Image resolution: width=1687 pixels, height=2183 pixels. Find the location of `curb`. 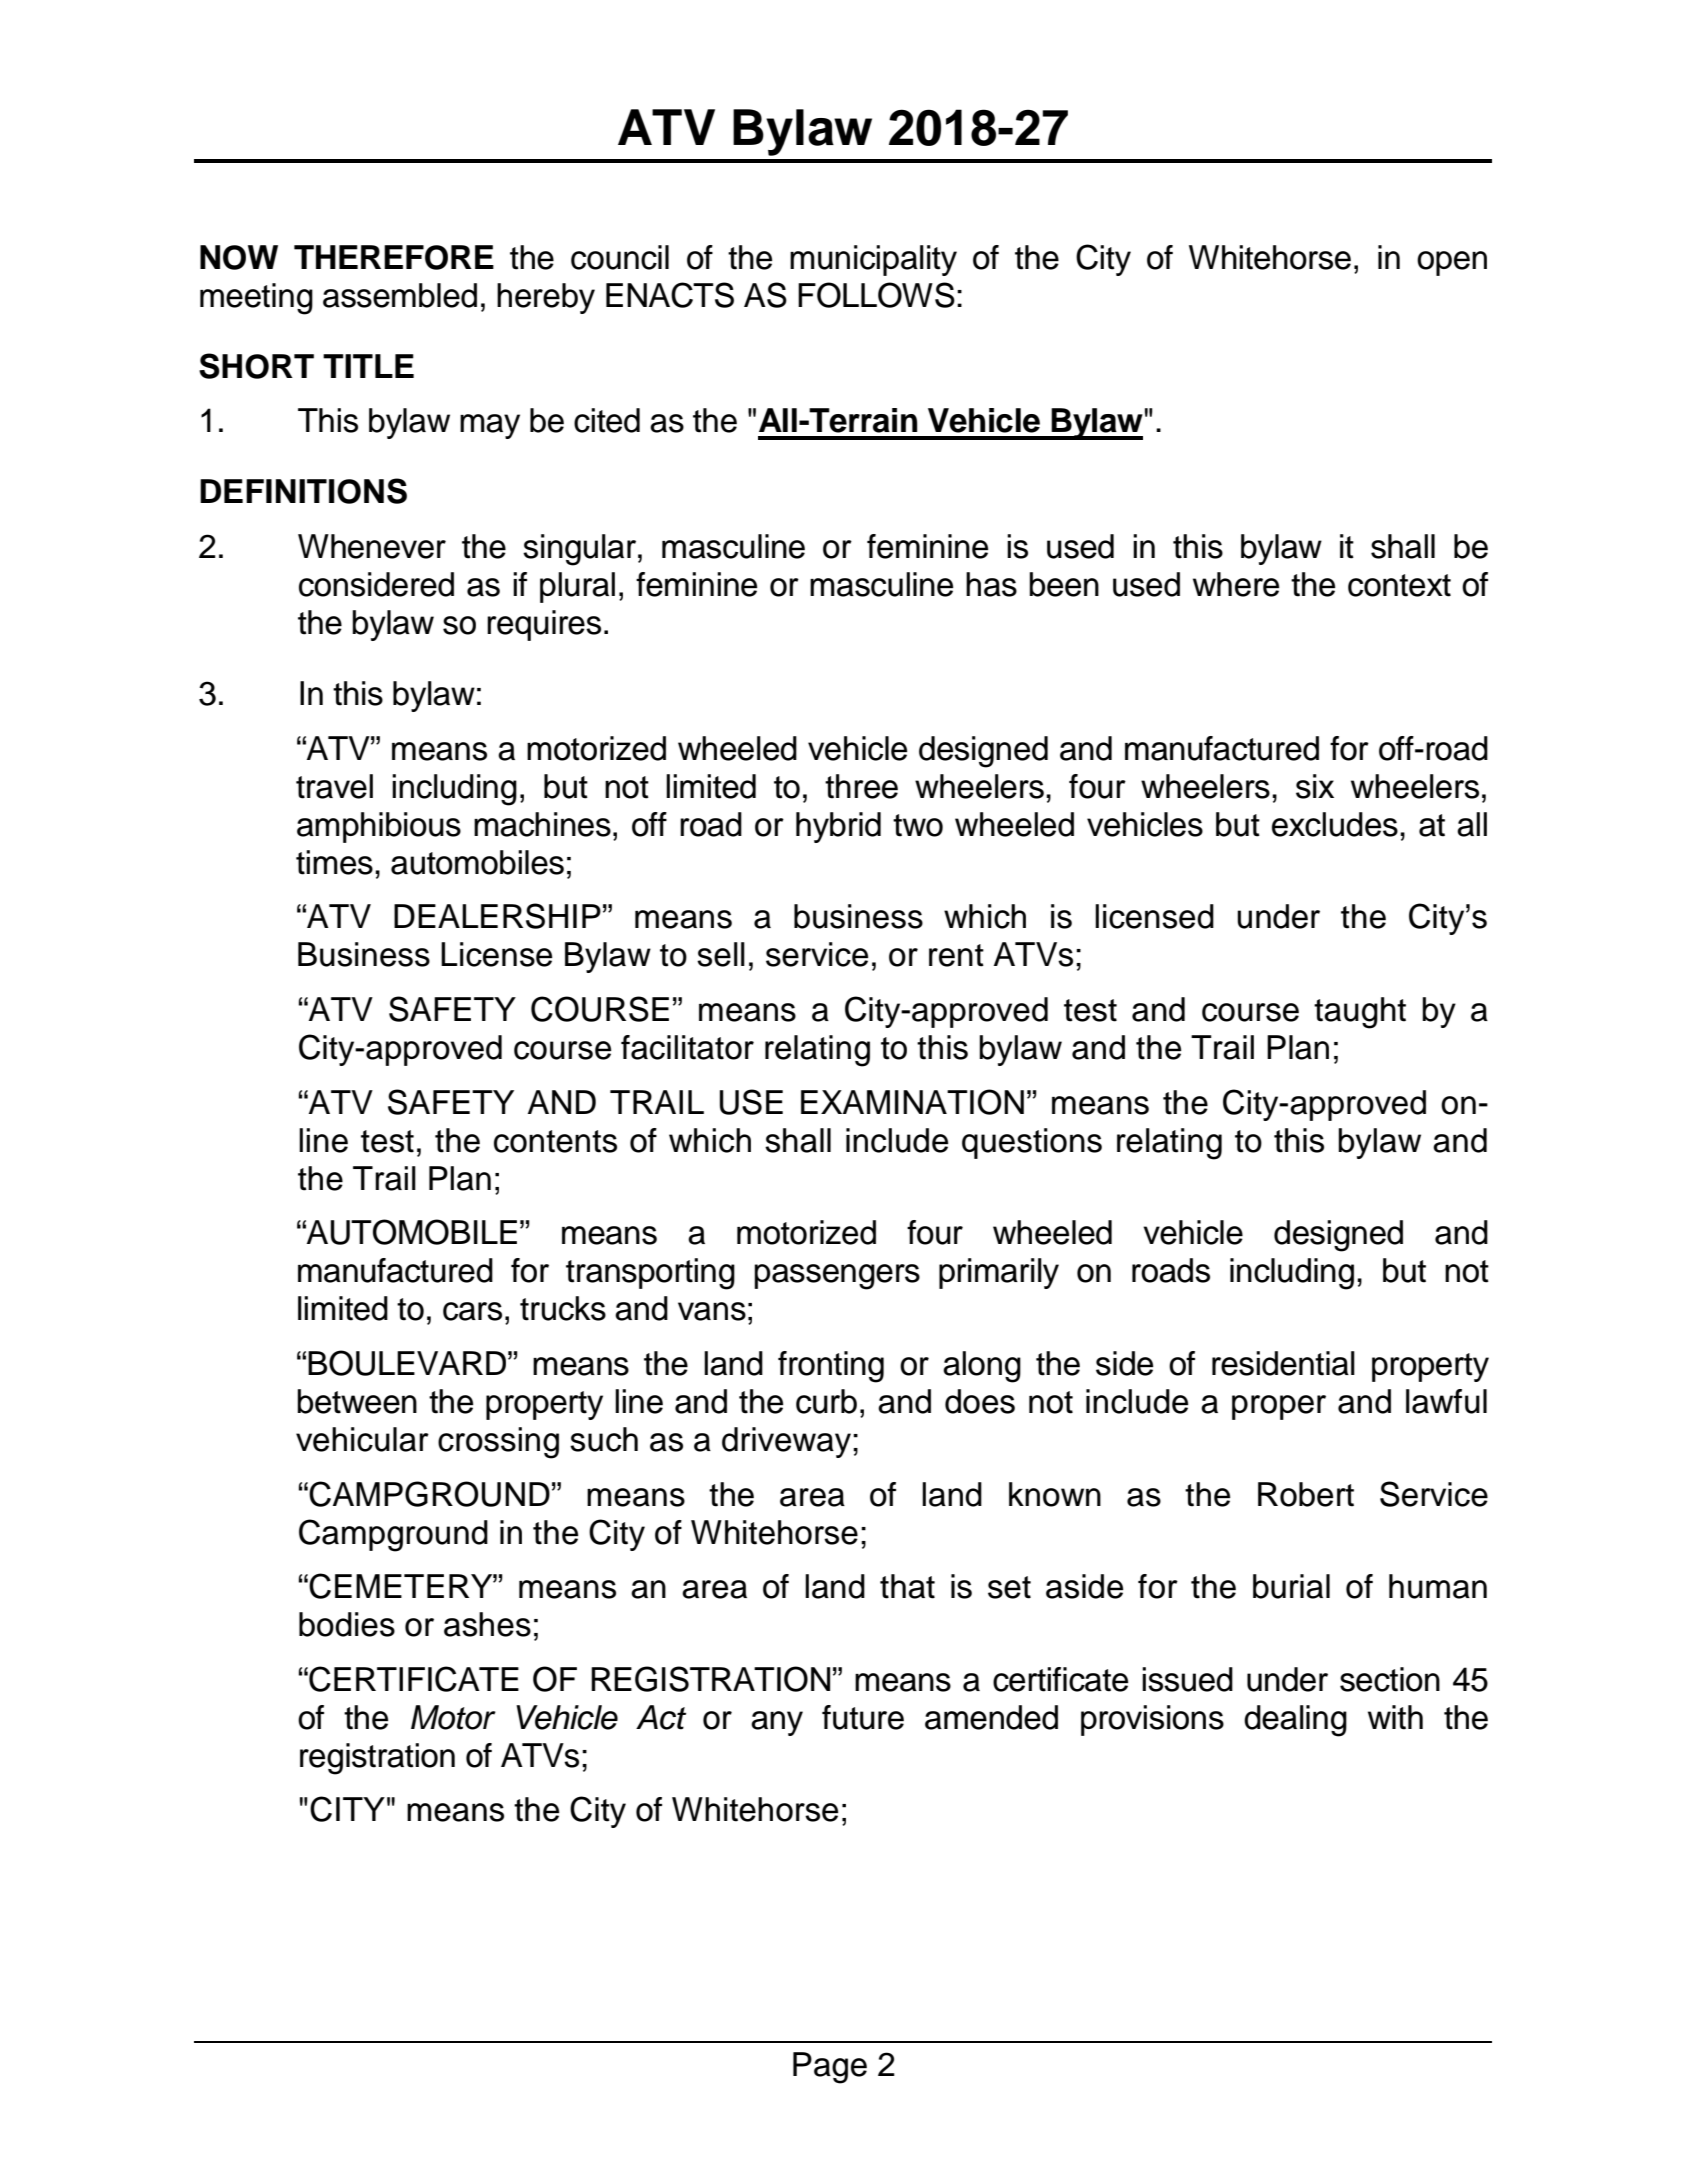

curb is located at coordinates (826, 1401).
